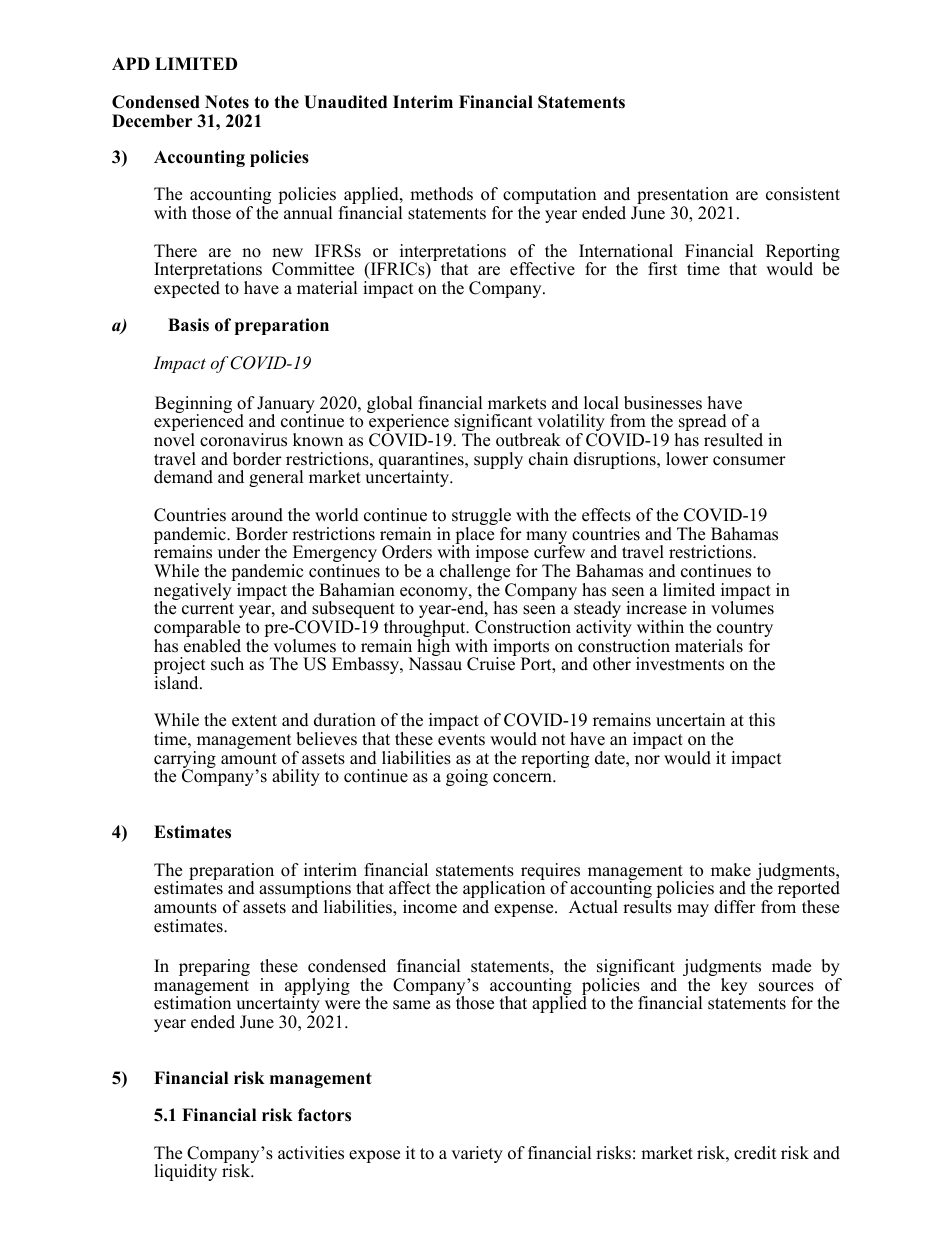 The image size is (952, 1233). I want to click on global, so click(390, 406).
